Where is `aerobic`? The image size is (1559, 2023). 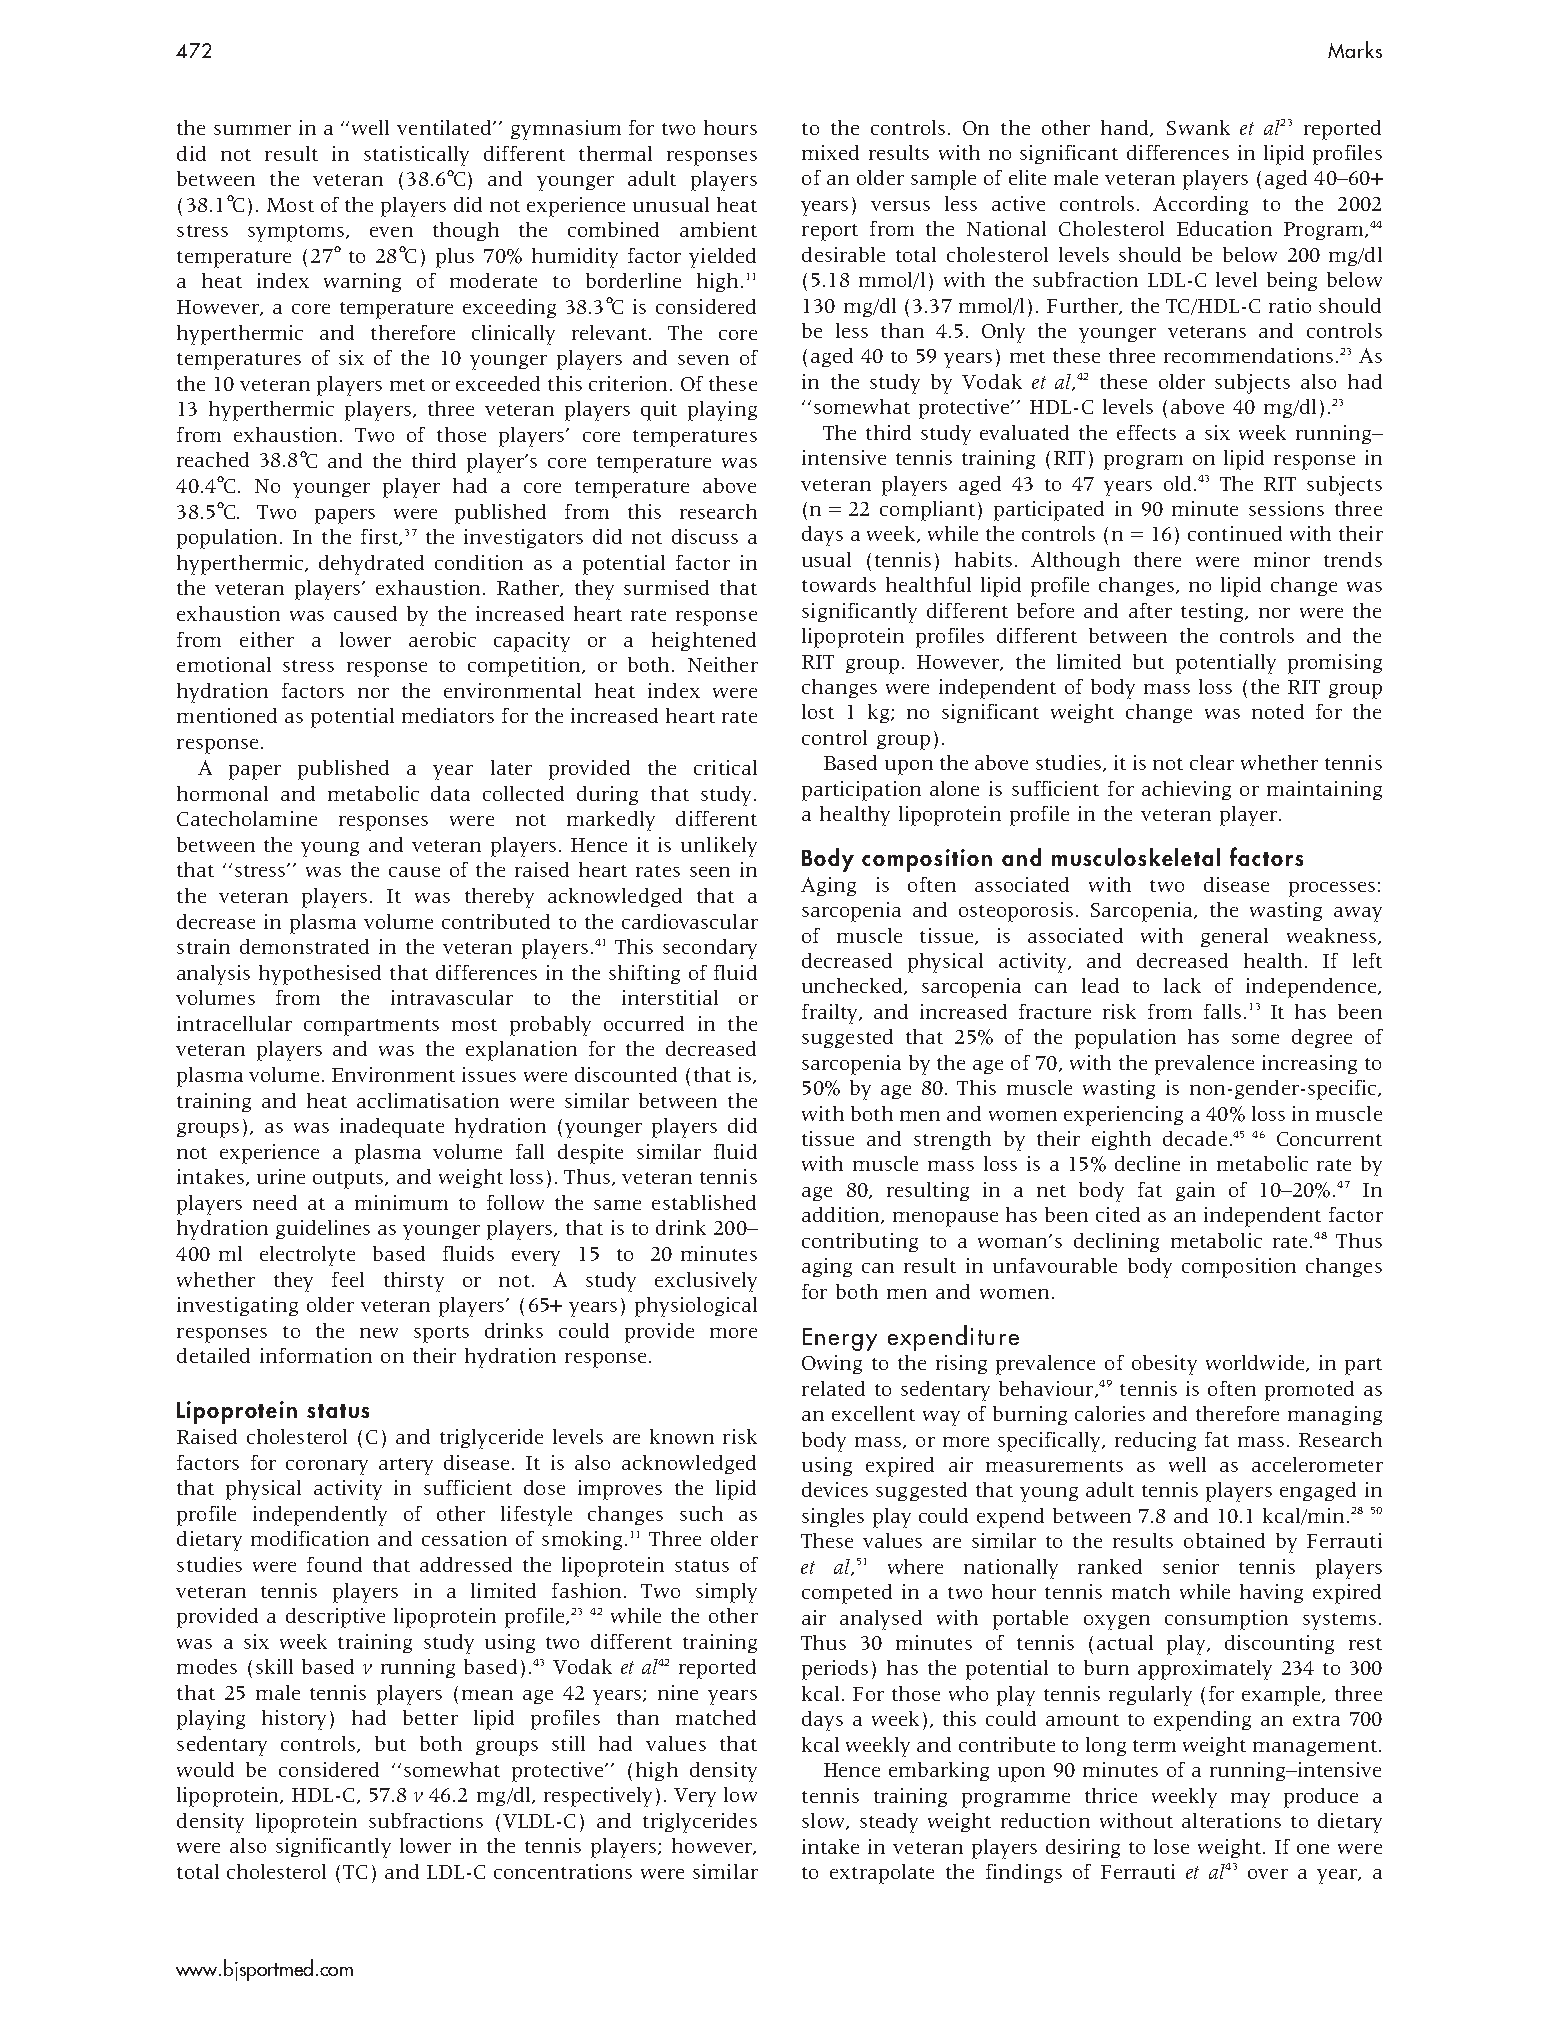 aerobic is located at coordinates (442, 639).
